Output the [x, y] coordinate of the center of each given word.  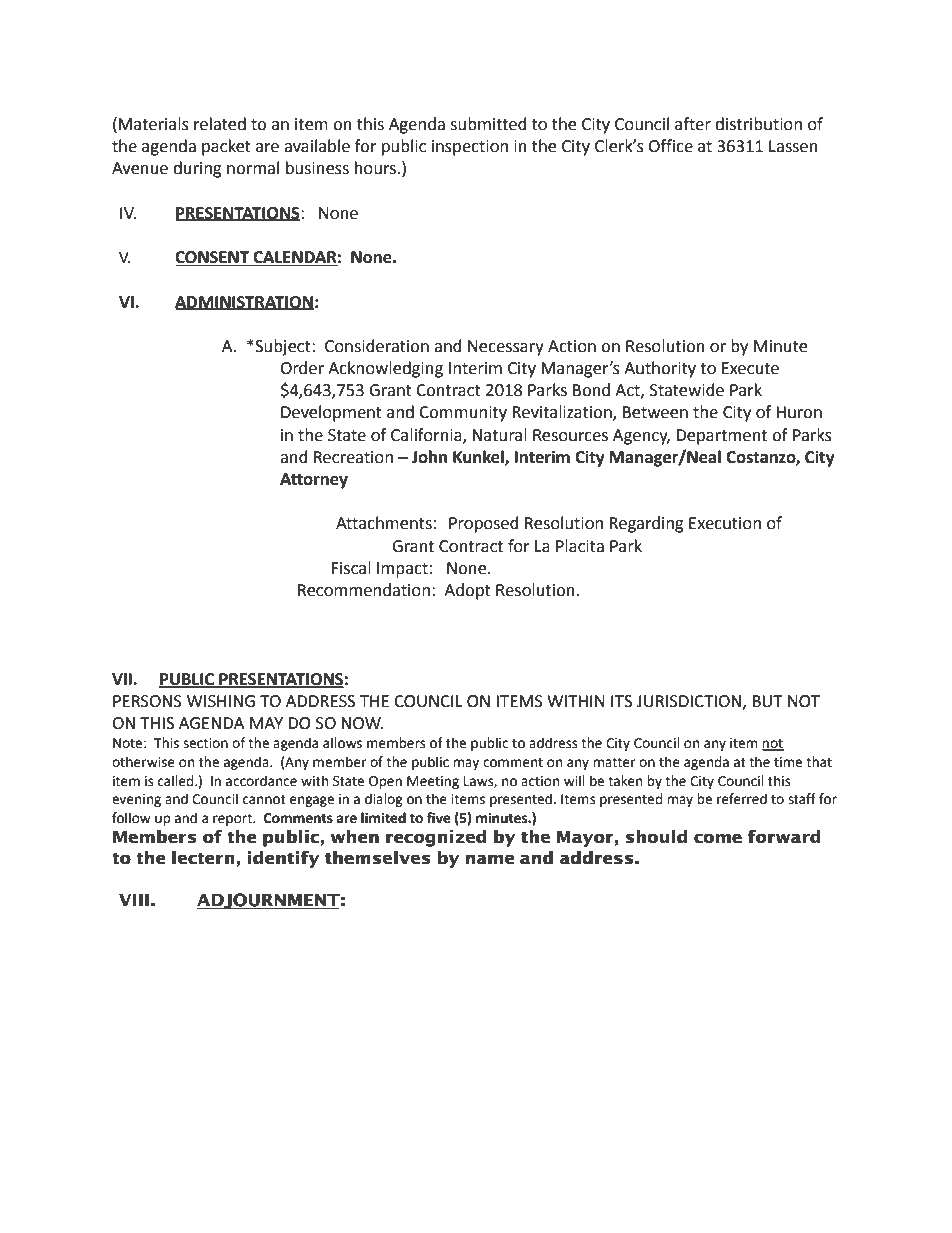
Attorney [314, 481]
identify [283, 859]
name [490, 859]
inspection [470, 148]
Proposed [484, 524]
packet [226, 147]
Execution [725, 523]
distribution [758, 124]
